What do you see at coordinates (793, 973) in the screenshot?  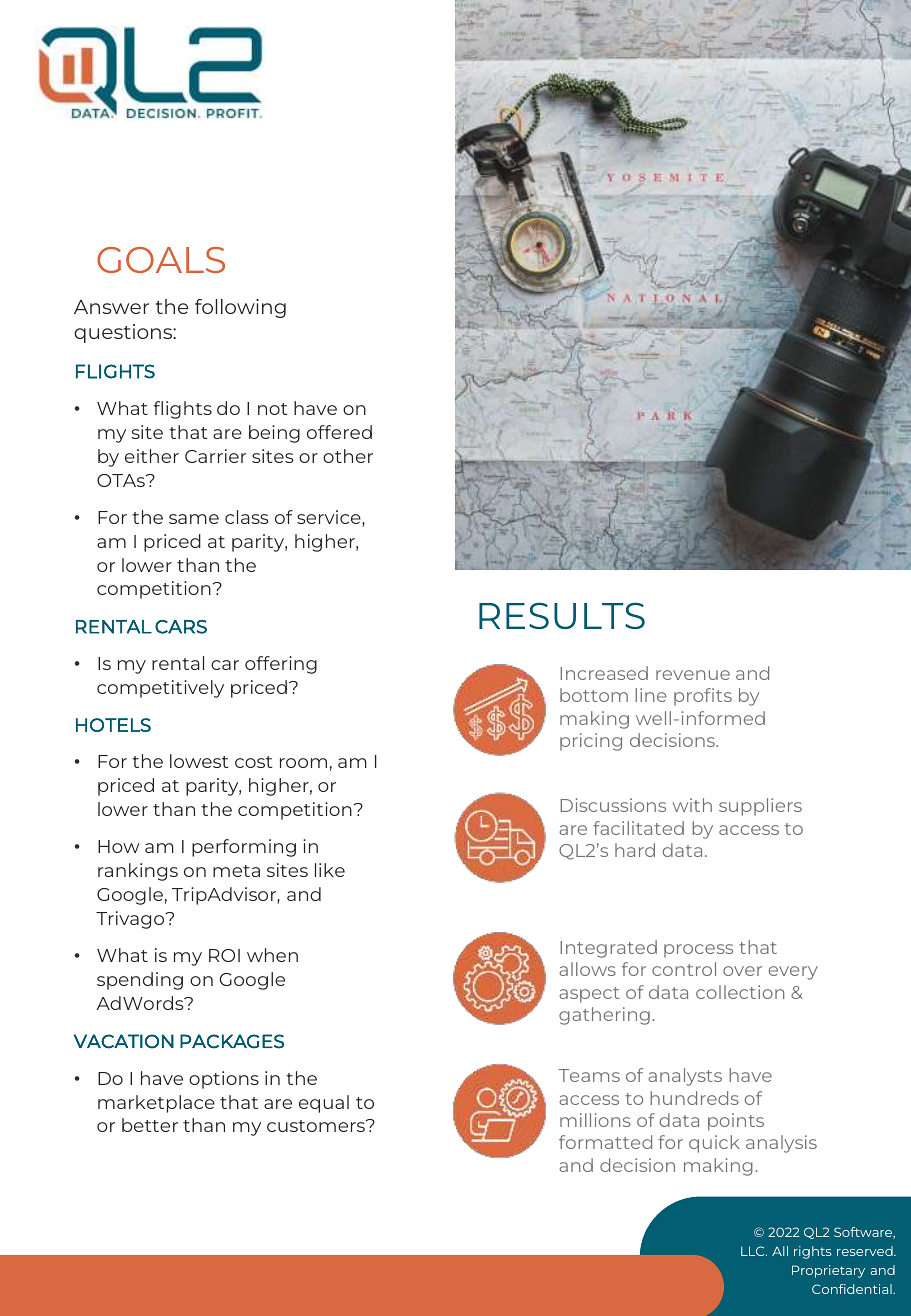 I see `every` at bounding box center [793, 973].
